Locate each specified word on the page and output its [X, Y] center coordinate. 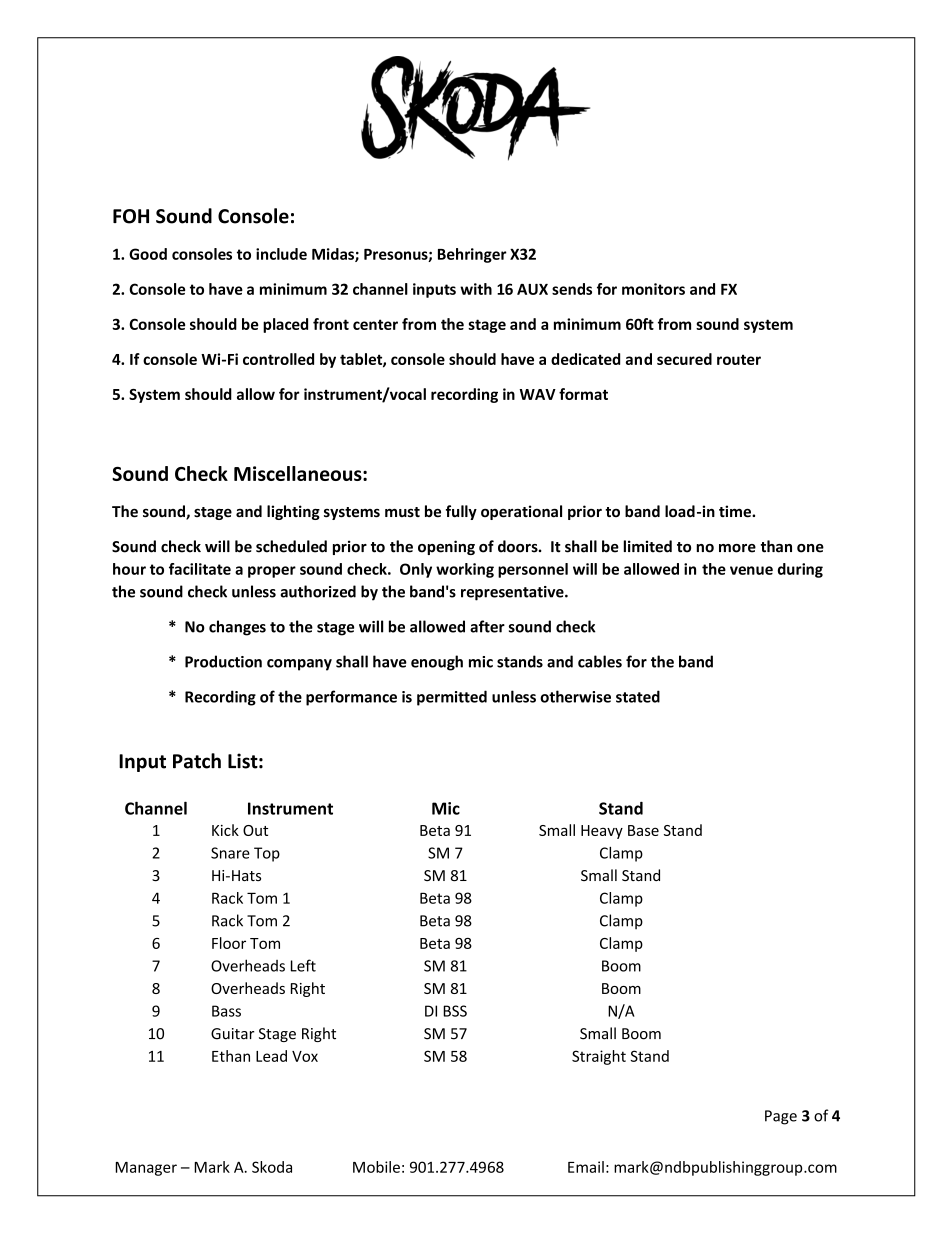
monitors [653, 289]
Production [223, 661]
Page [781, 1117]
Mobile [376, 1167]
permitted [452, 698]
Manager [146, 1169]
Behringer [472, 255]
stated [638, 696]
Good [148, 254]
